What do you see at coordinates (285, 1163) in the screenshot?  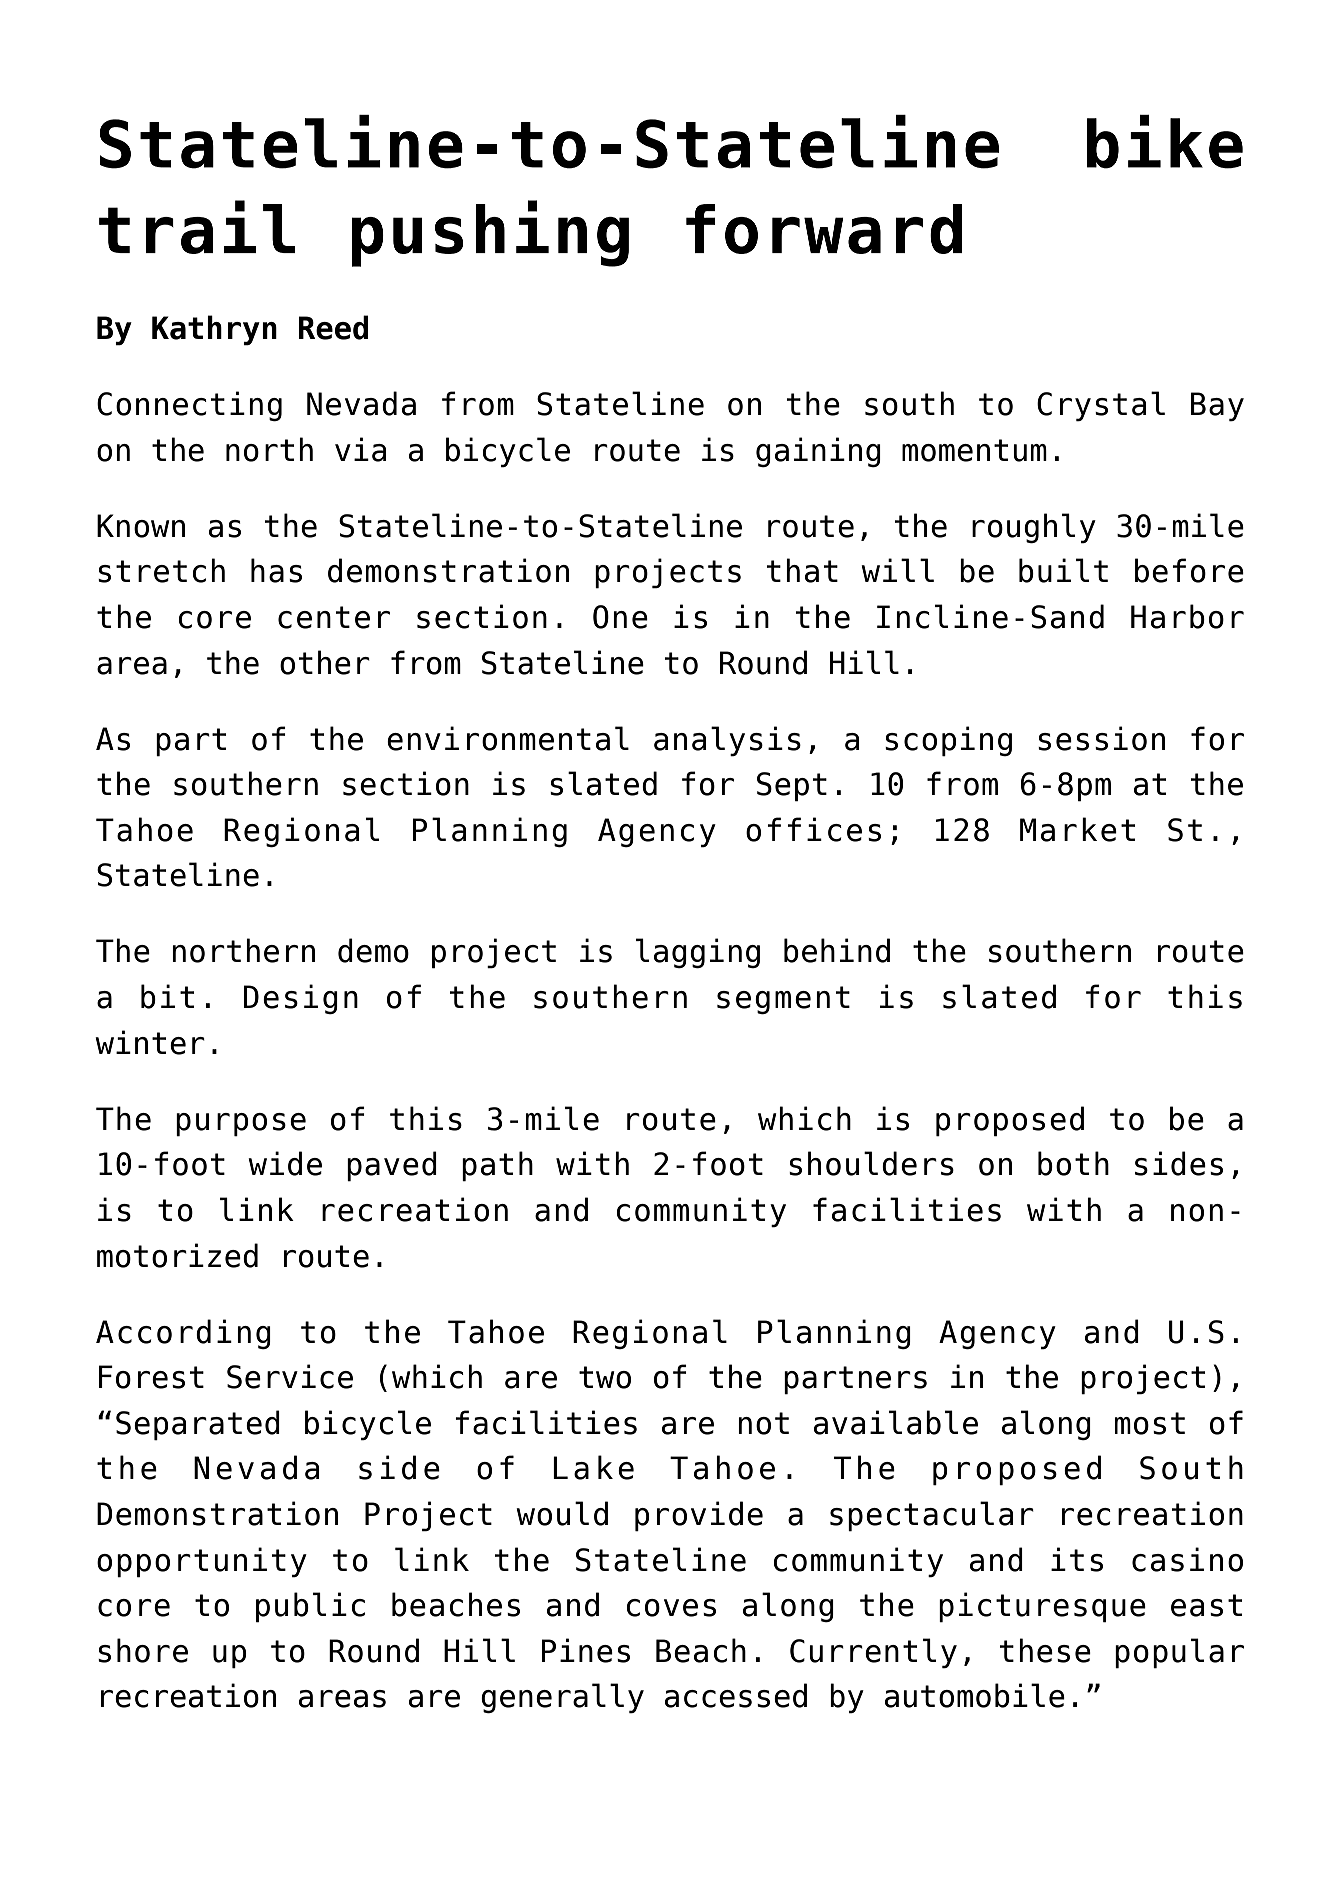 I see `wide` at bounding box center [285, 1163].
